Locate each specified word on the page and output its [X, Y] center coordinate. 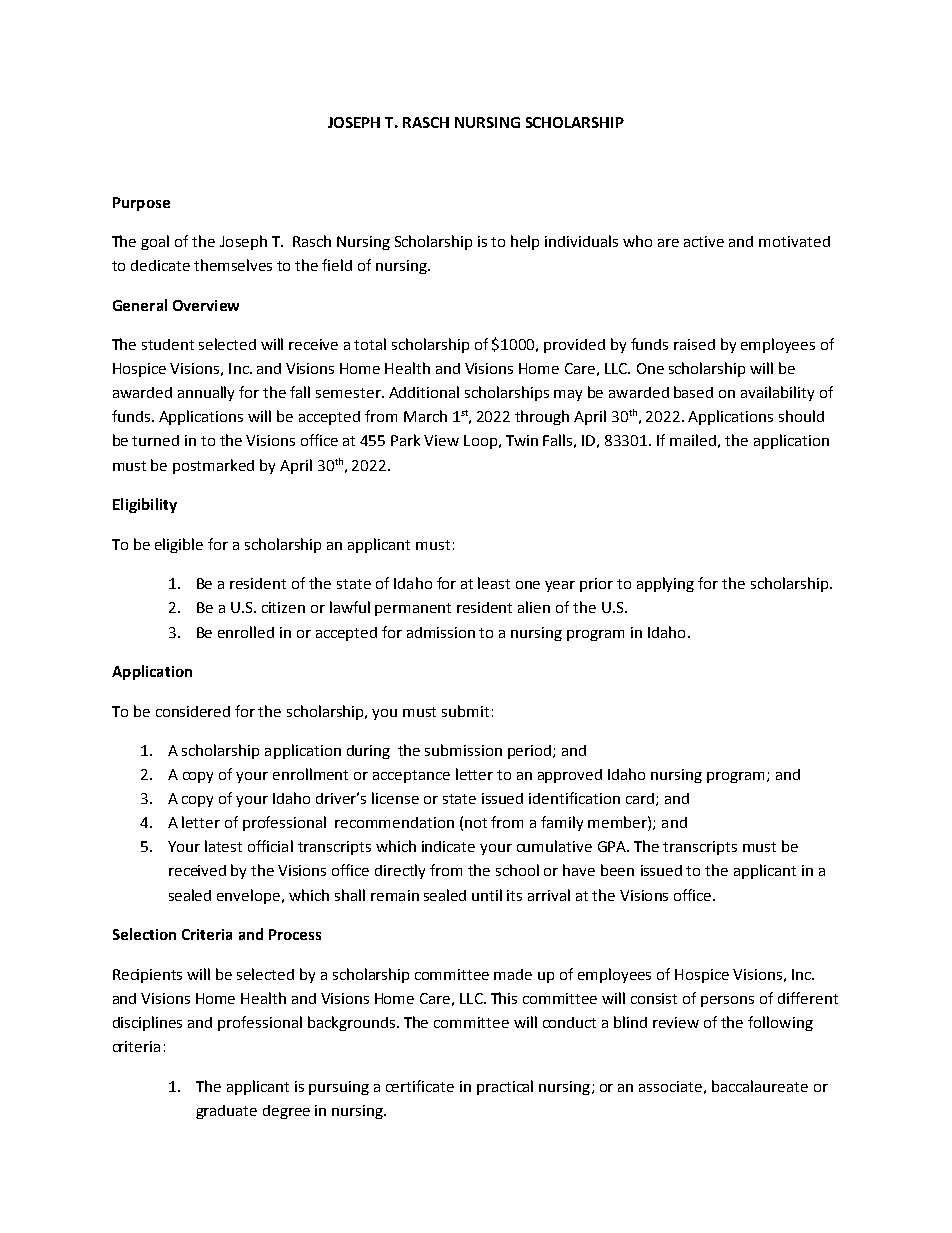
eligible [179, 545]
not [476, 823]
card [641, 799]
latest [223, 846]
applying [665, 584]
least [494, 583]
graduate [226, 1112]
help [525, 242]
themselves [233, 265]
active [704, 241]
